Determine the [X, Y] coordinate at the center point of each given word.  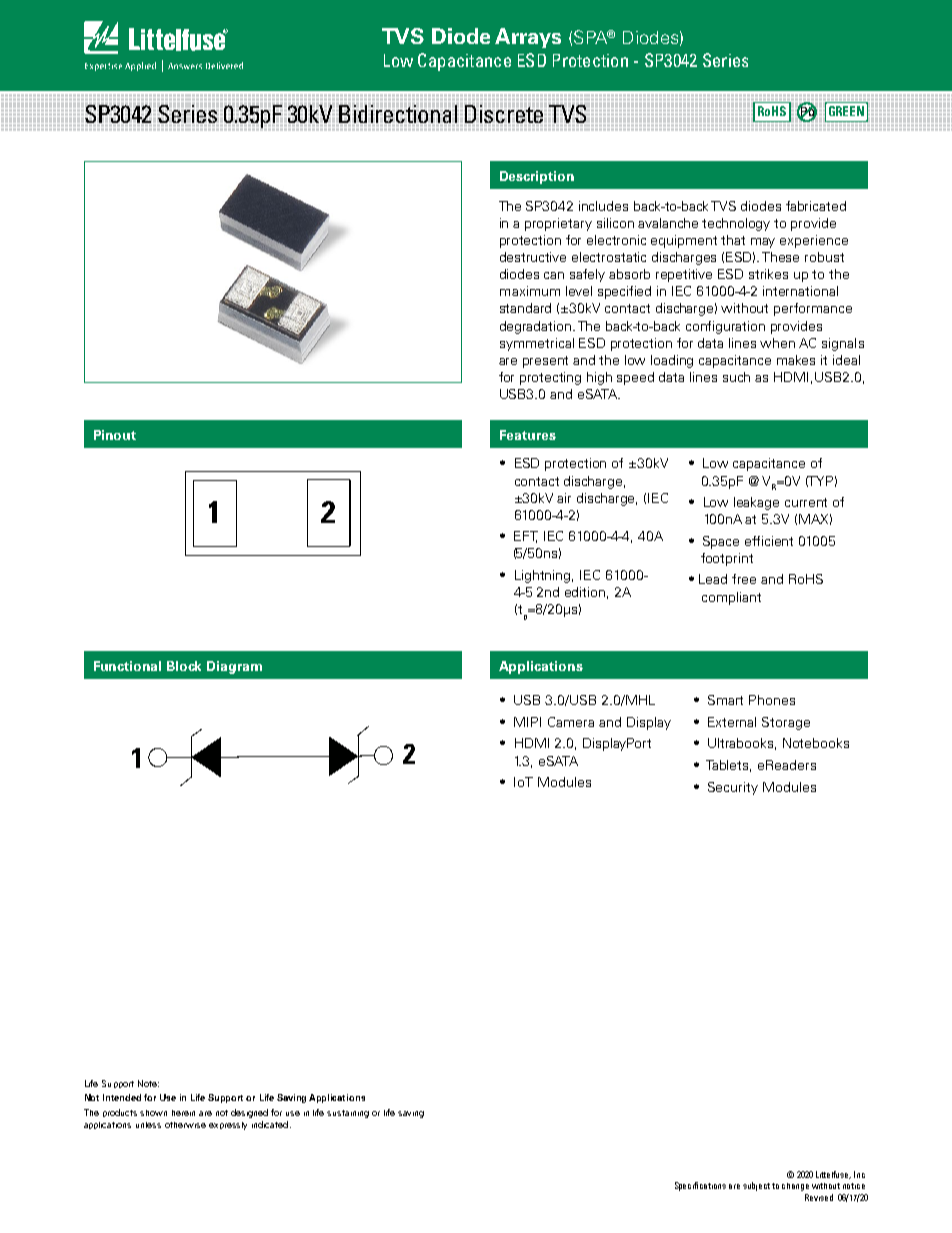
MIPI [527, 722]
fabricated [816, 206]
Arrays [528, 38]
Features [528, 435]
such [736, 377]
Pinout [115, 435]
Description [537, 177]
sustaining [348, 1114]
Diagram [234, 667]
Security [733, 788]
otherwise [185, 1125]
